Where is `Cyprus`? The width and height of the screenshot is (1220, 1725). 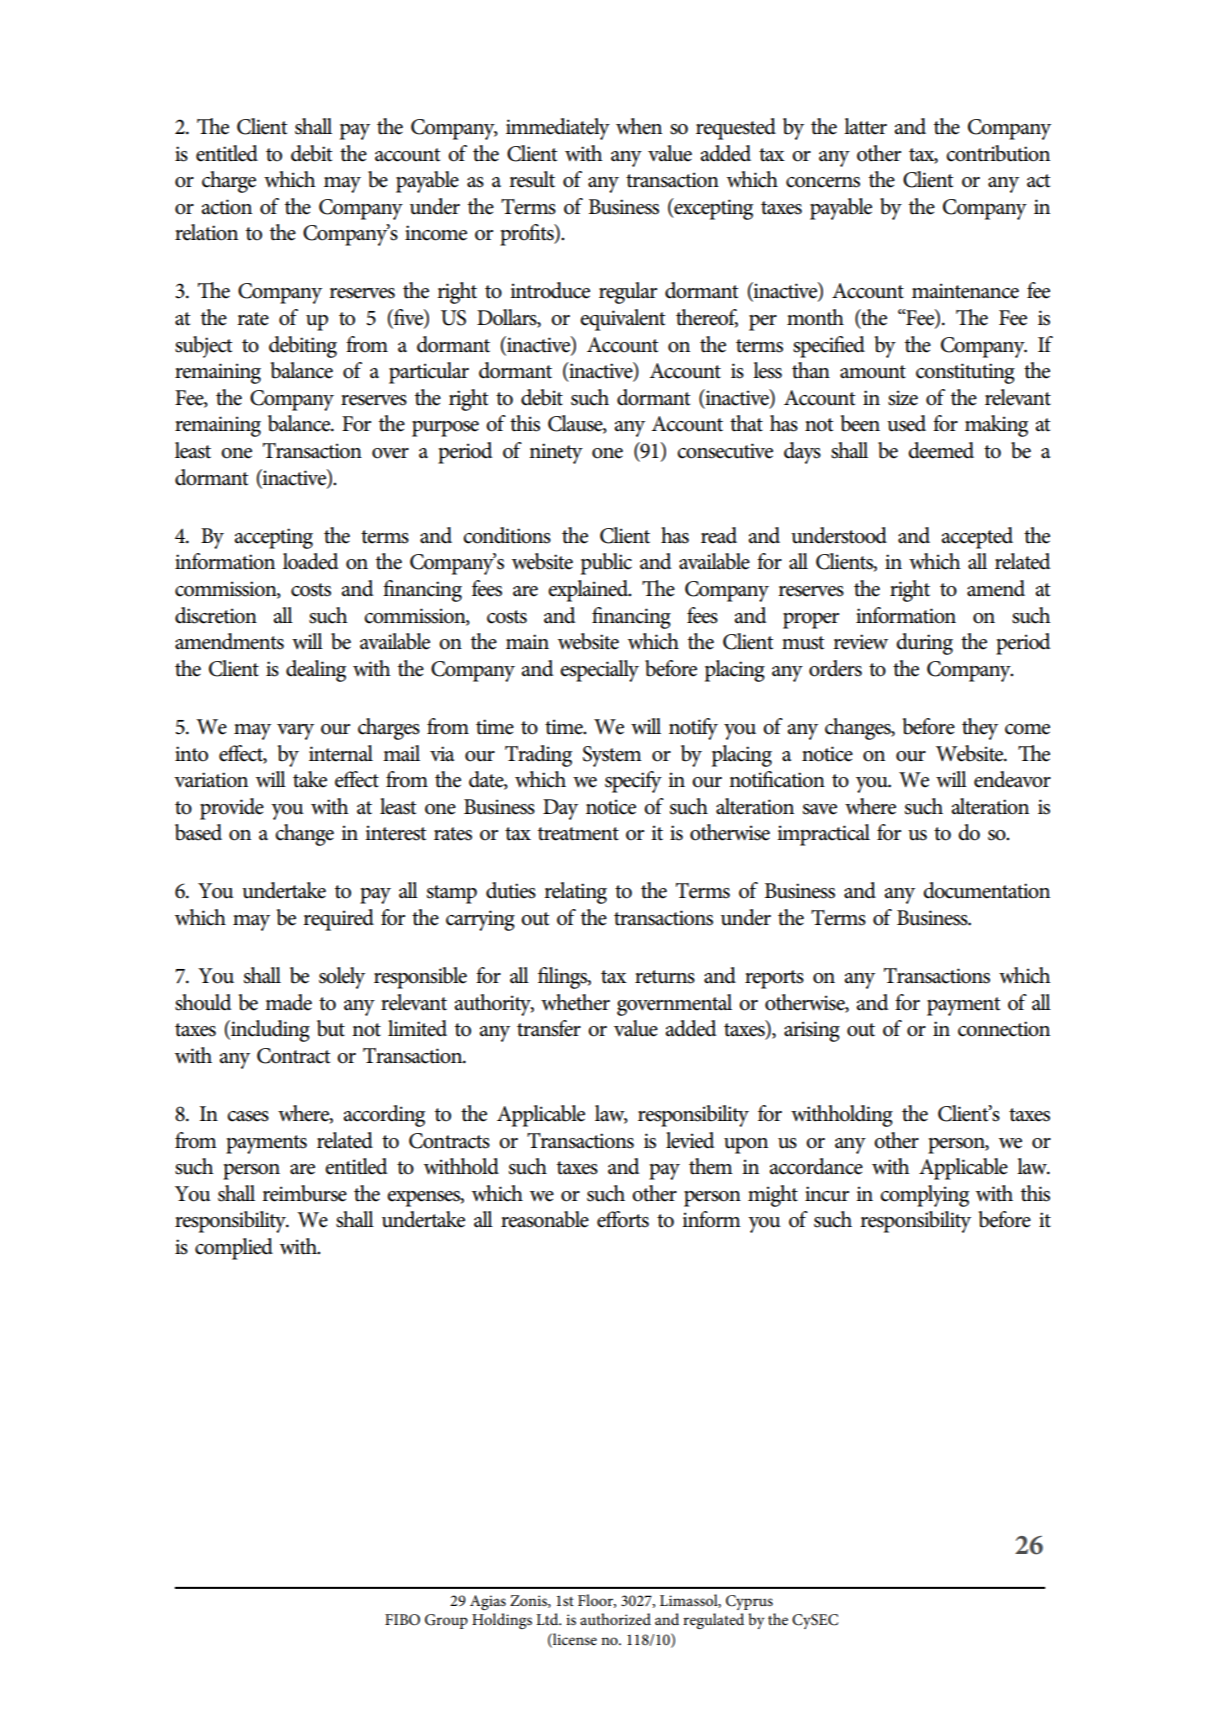 Cyprus is located at coordinates (749, 1602).
